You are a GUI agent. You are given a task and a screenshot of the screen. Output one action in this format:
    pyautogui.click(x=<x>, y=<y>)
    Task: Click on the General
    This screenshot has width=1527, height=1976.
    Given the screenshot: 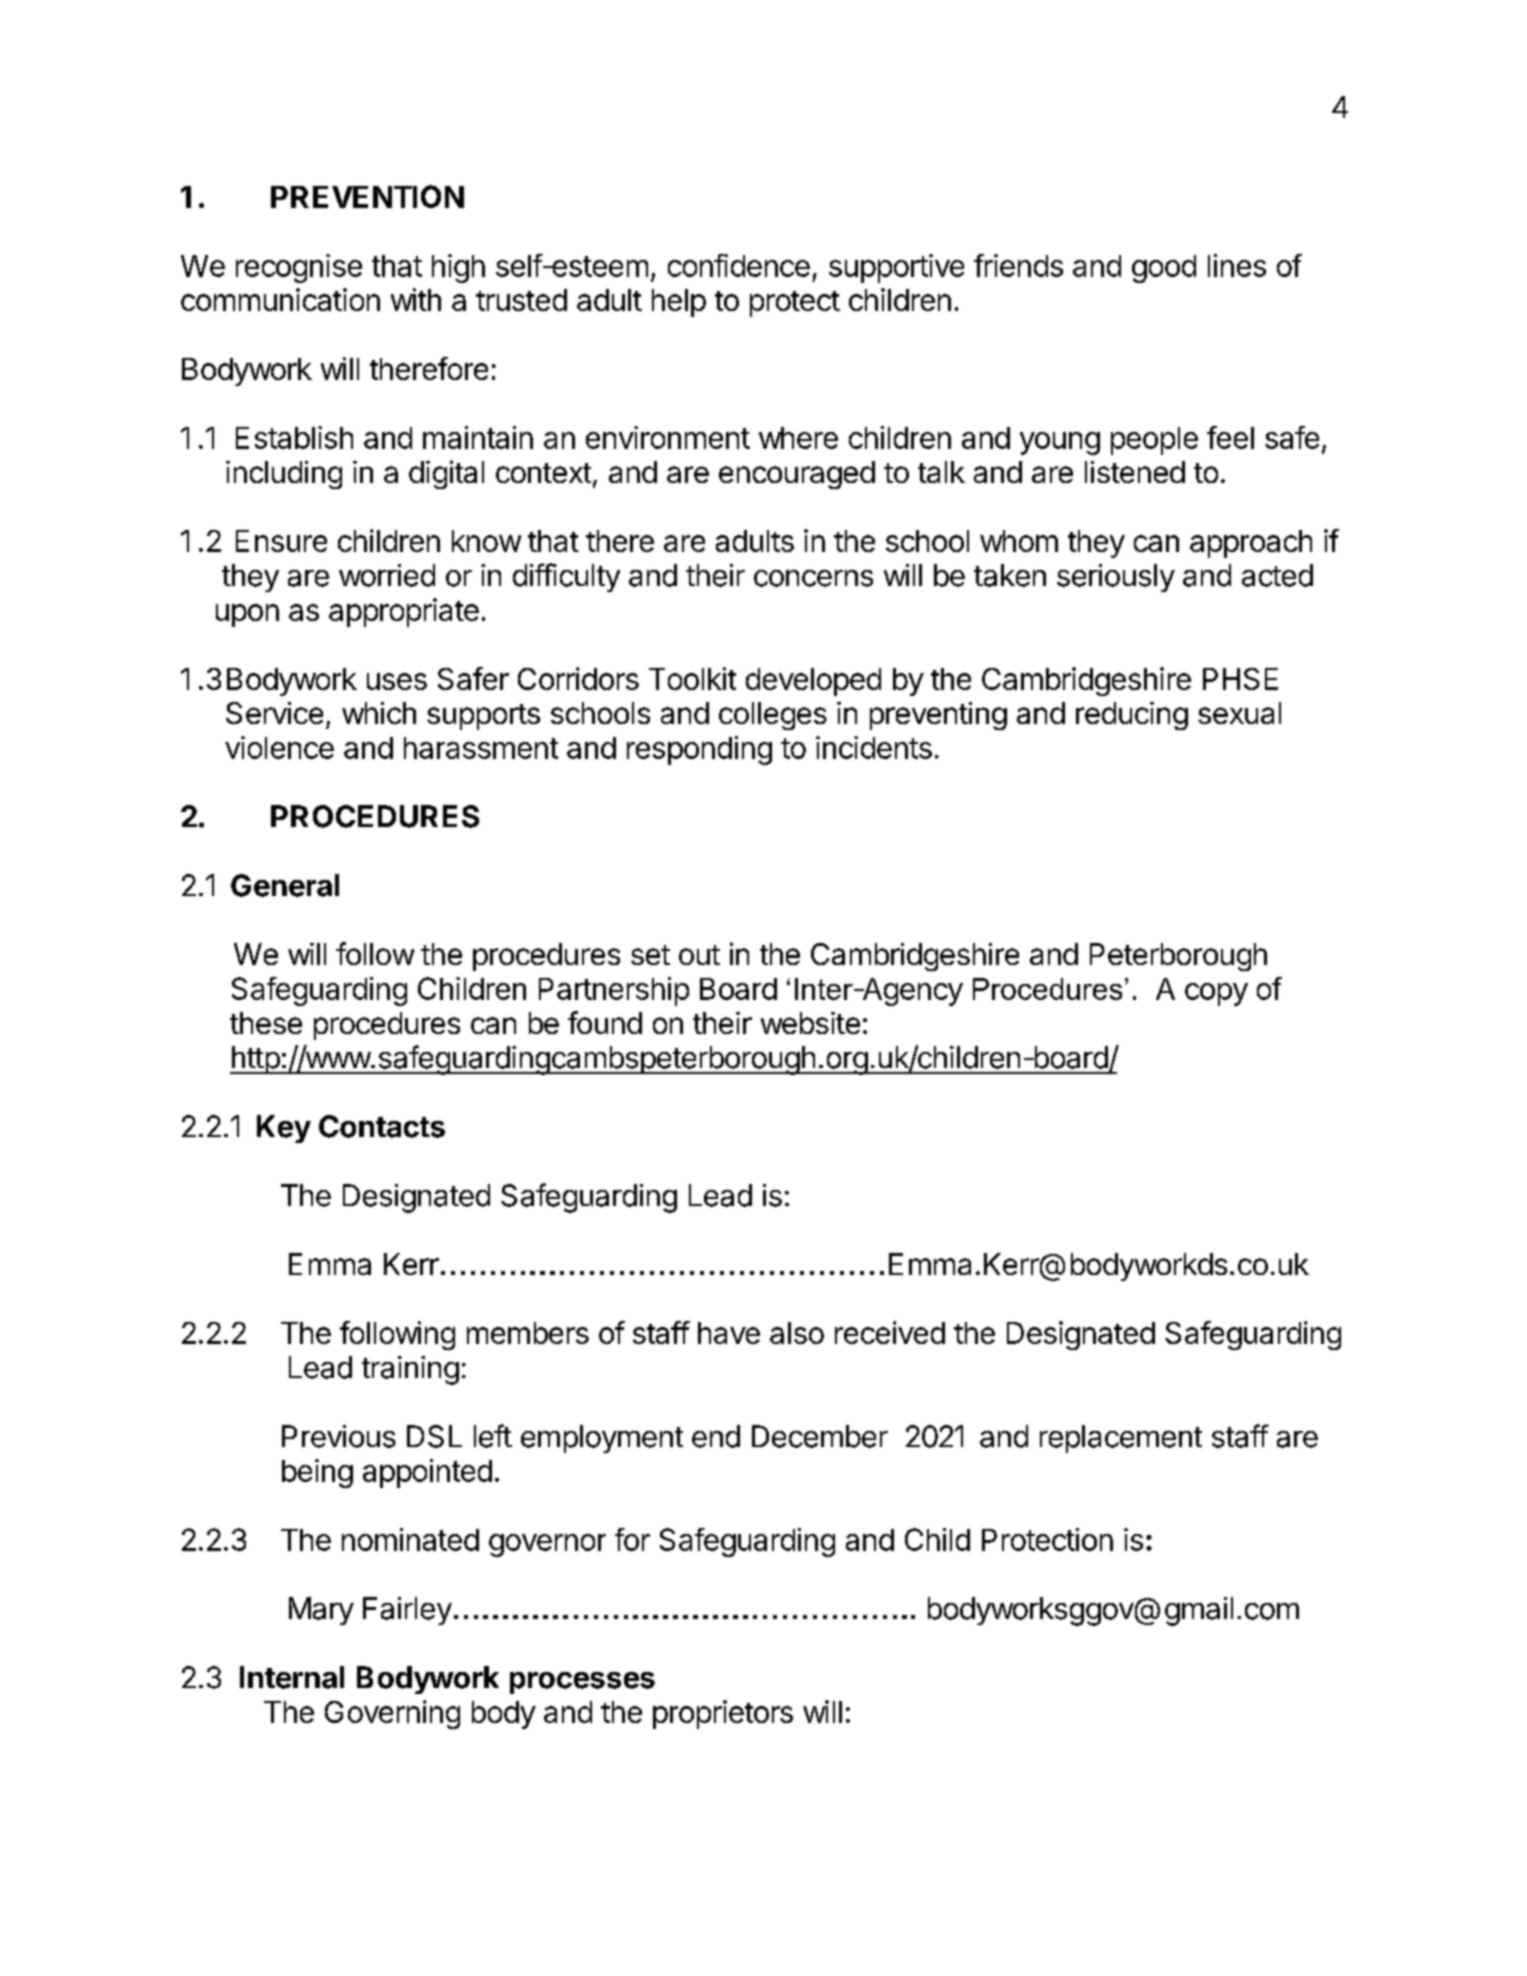 What is the action you would take?
    pyautogui.click(x=285, y=885)
